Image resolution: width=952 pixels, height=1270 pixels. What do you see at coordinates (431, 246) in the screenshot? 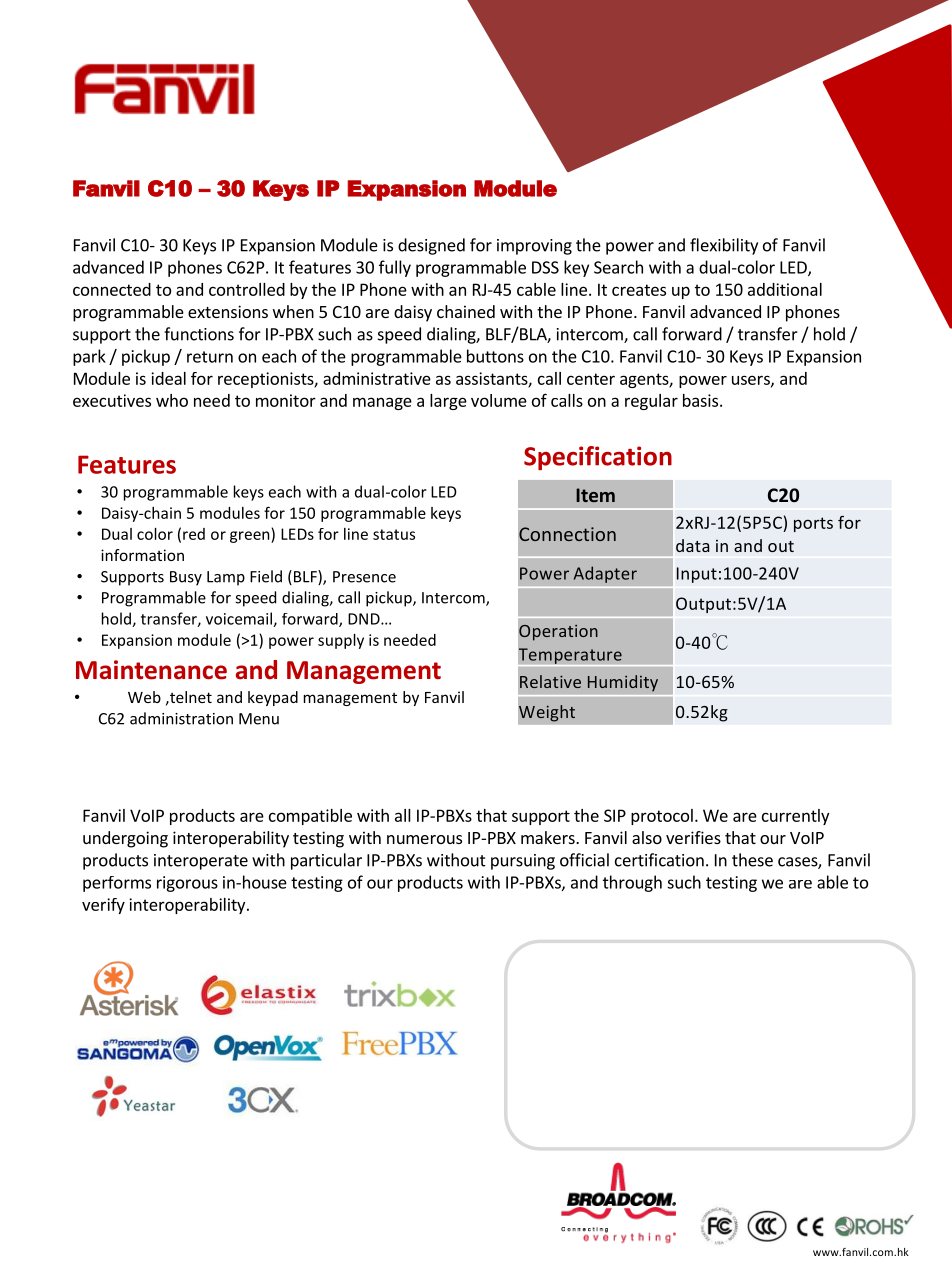
I see `designed` at bounding box center [431, 246].
